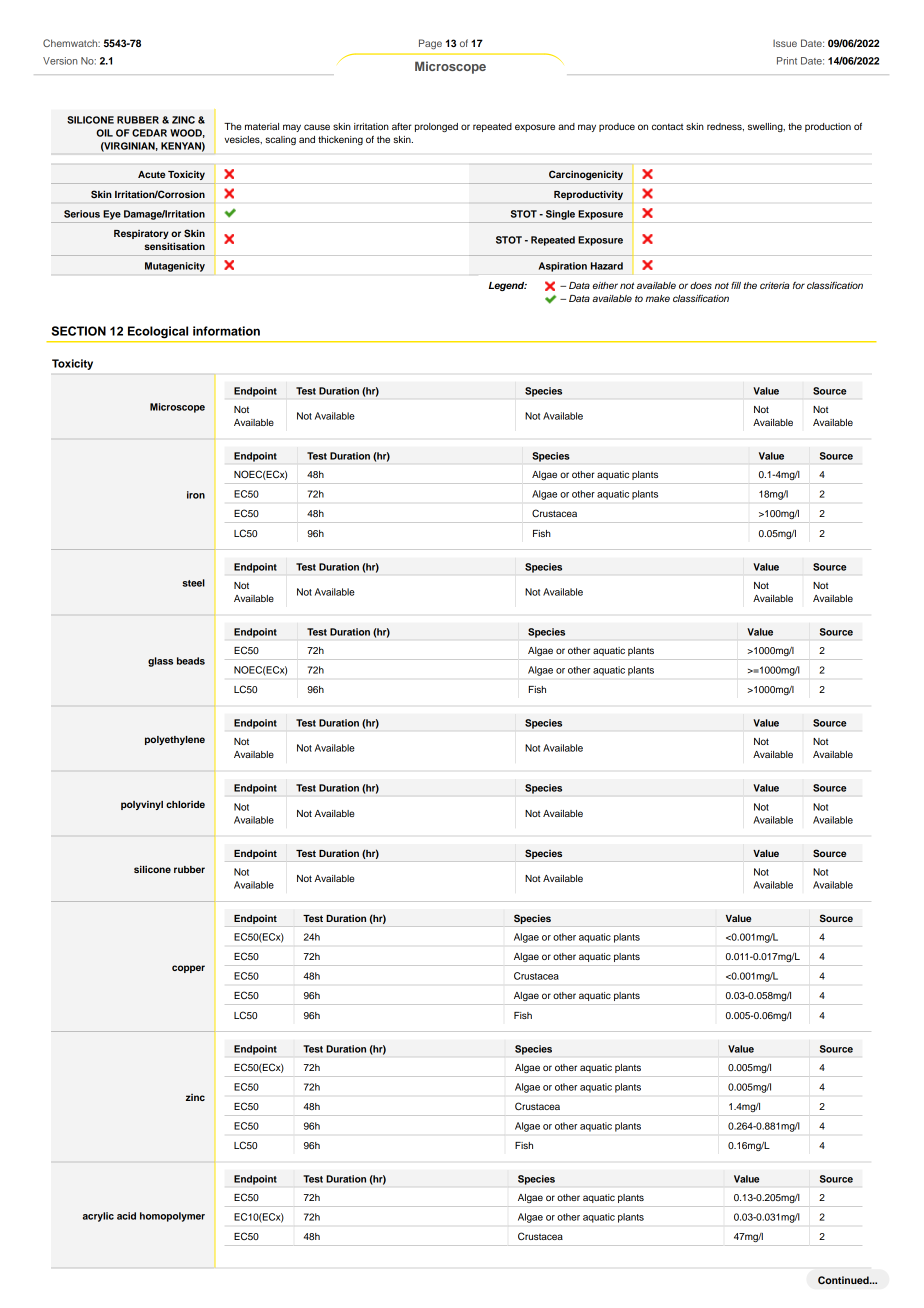 The height and width of the image is (1308, 924). Describe the element at coordinates (196, 495) in the image. I see `iron` at that location.
